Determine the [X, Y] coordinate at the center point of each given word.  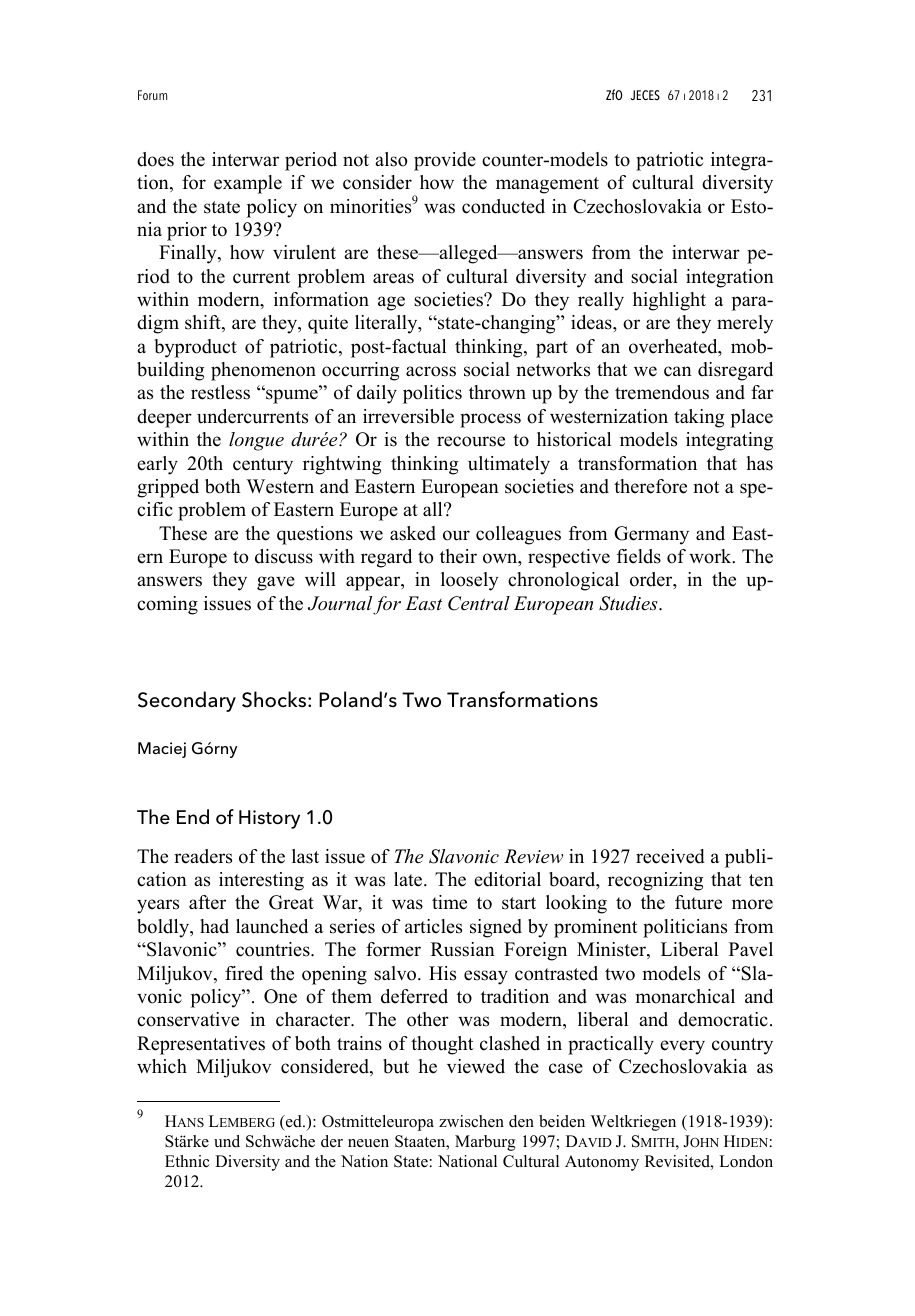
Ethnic [187, 1161]
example [248, 184]
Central [479, 603]
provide [445, 161]
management [547, 185]
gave [276, 583]
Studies [629, 603]
